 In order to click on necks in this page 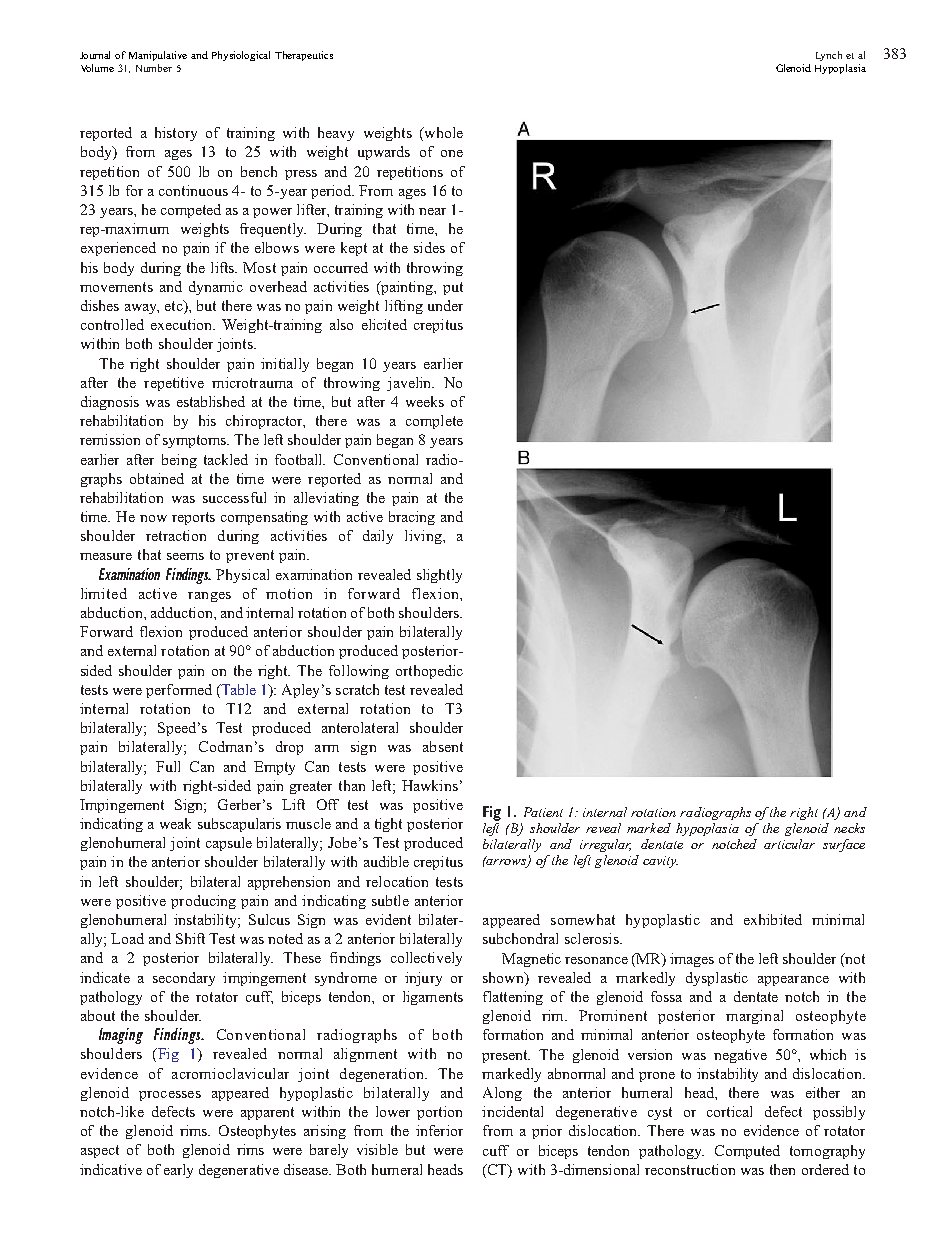, I will do `click(849, 828)`.
